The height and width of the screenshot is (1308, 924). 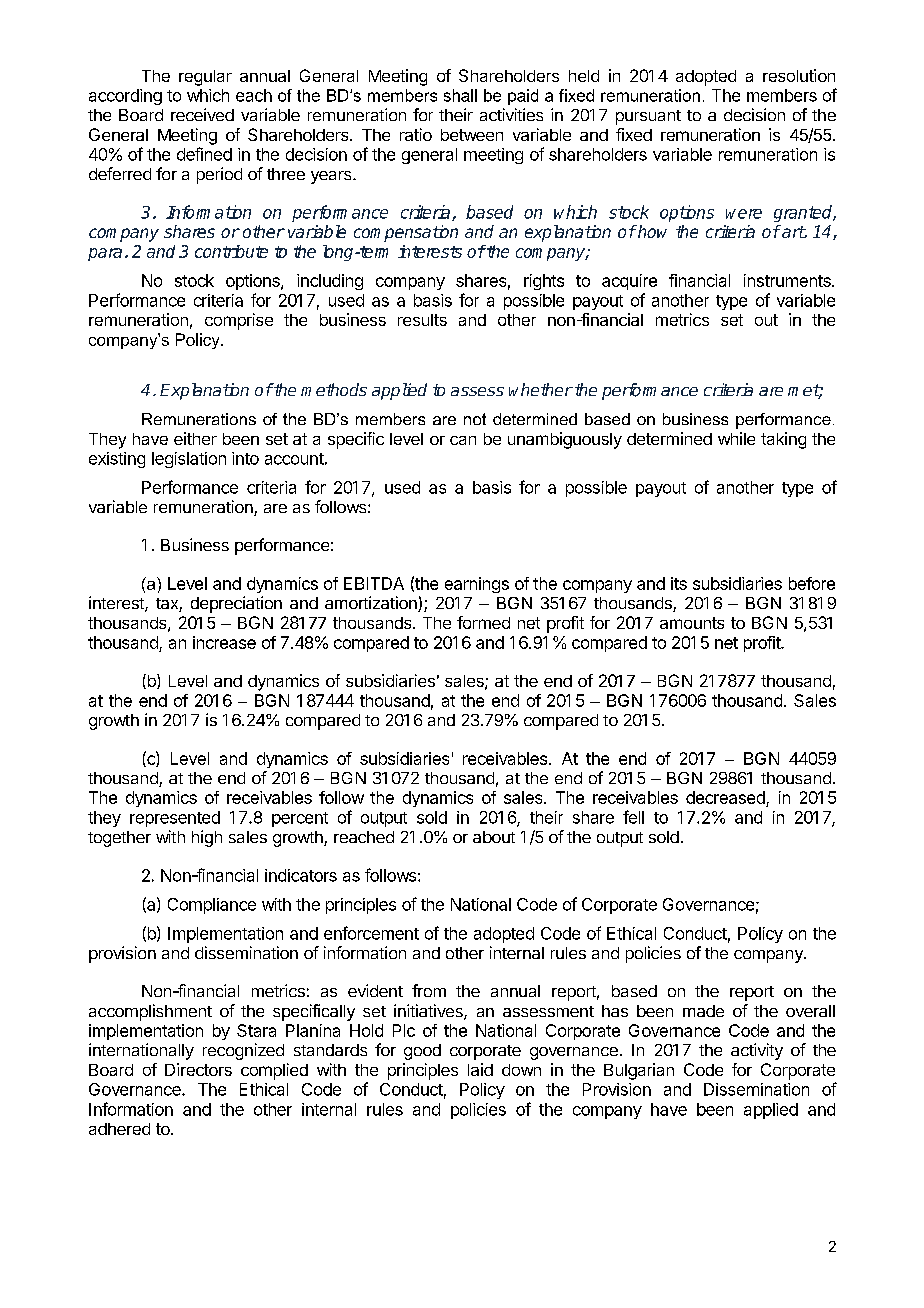 I want to click on represented, so click(x=175, y=819).
